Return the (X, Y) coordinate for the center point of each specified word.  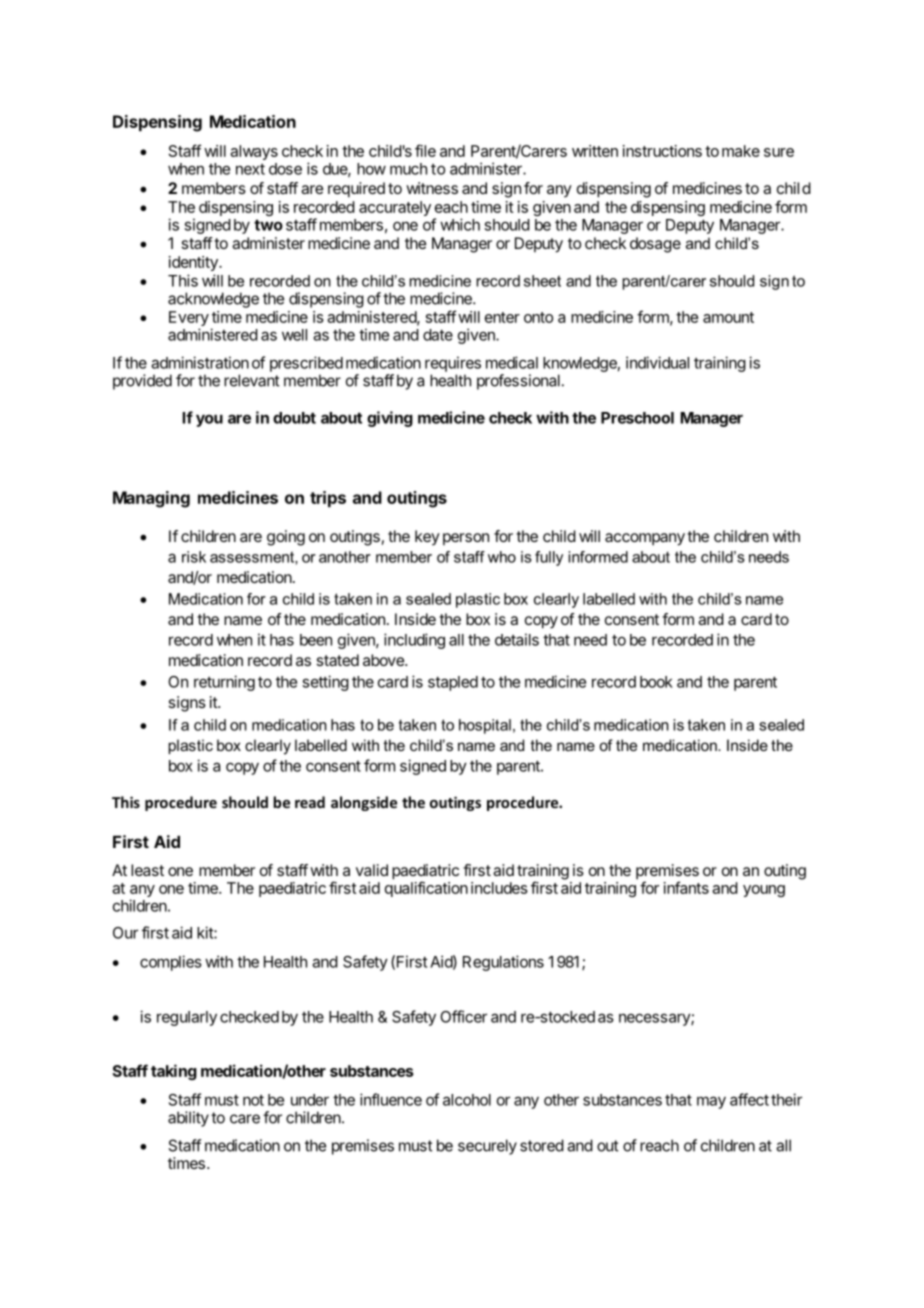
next (250, 169)
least (147, 870)
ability (188, 1119)
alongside (364, 803)
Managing (151, 499)
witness (432, 188)
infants (686, 887)
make (741, 151)
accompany (645, 539)
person (466, 539)
